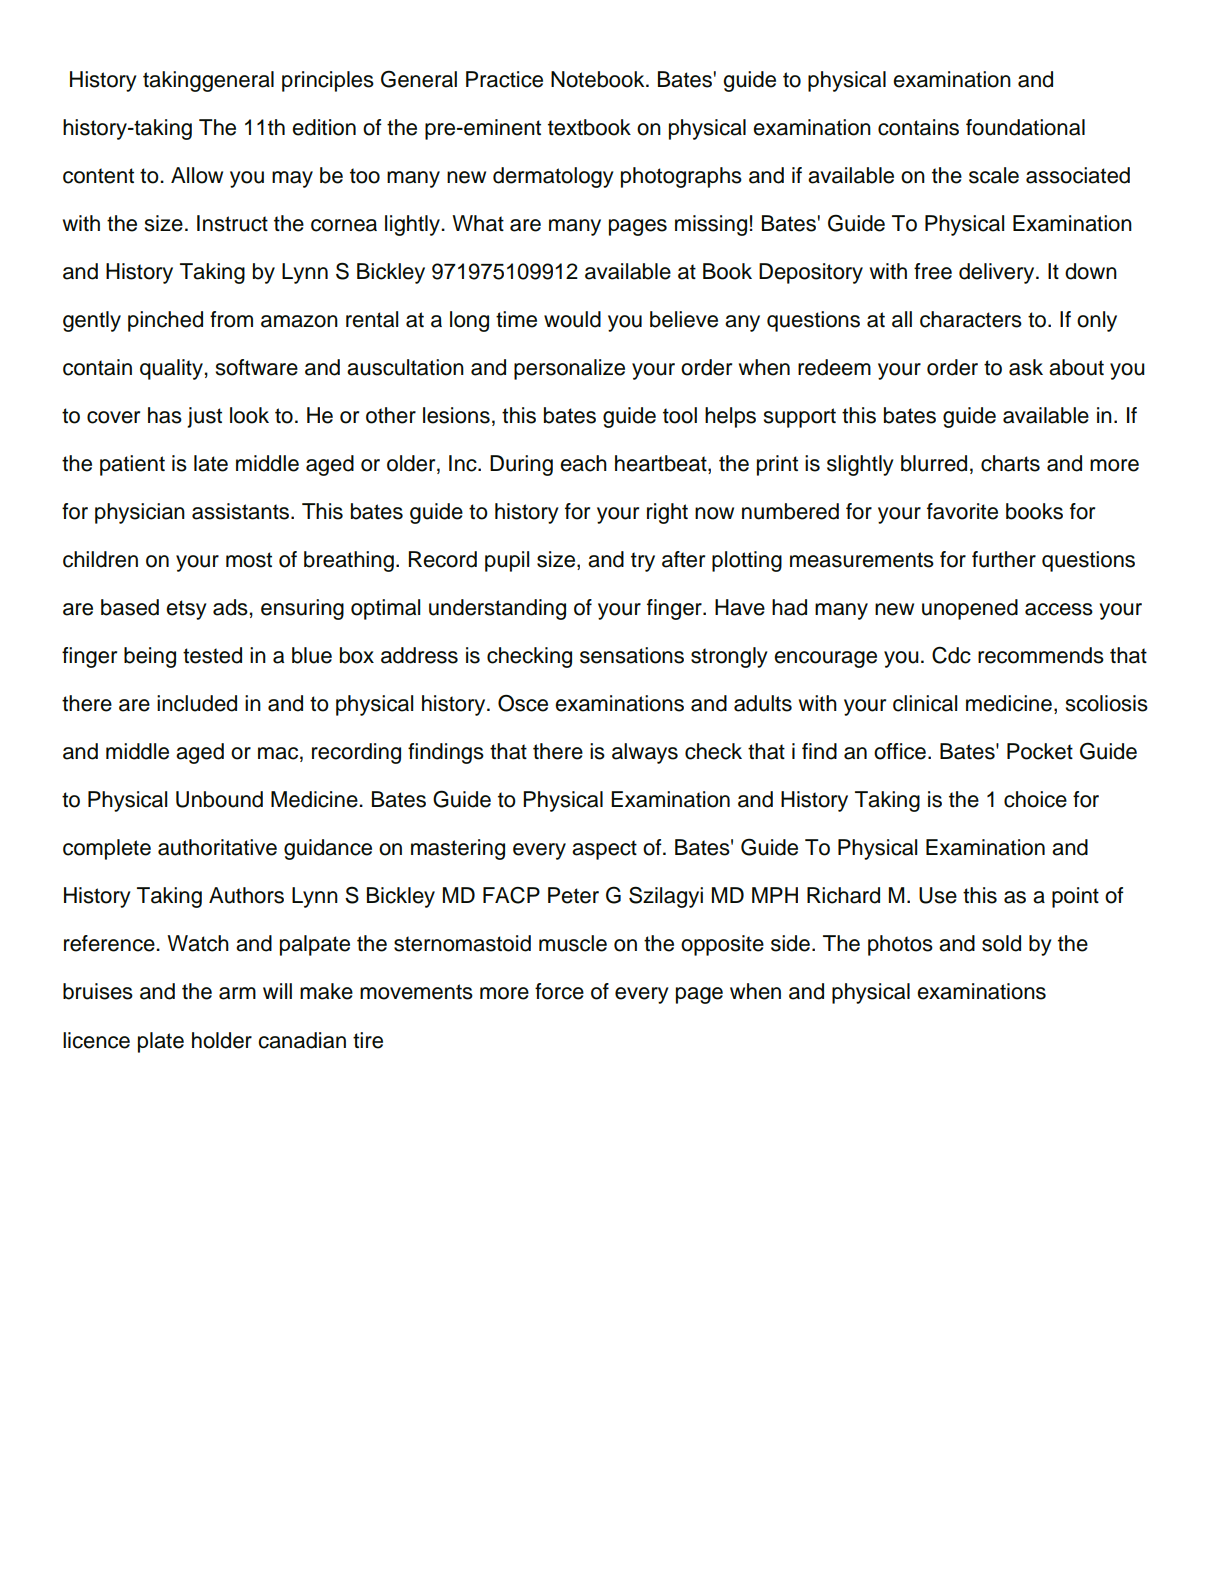 This screenshot has height=1583, width=1224. What do you see at coordinates (1025, 127) in the screenshot?
I see `foundational` at bounding box center [1025, 127].
